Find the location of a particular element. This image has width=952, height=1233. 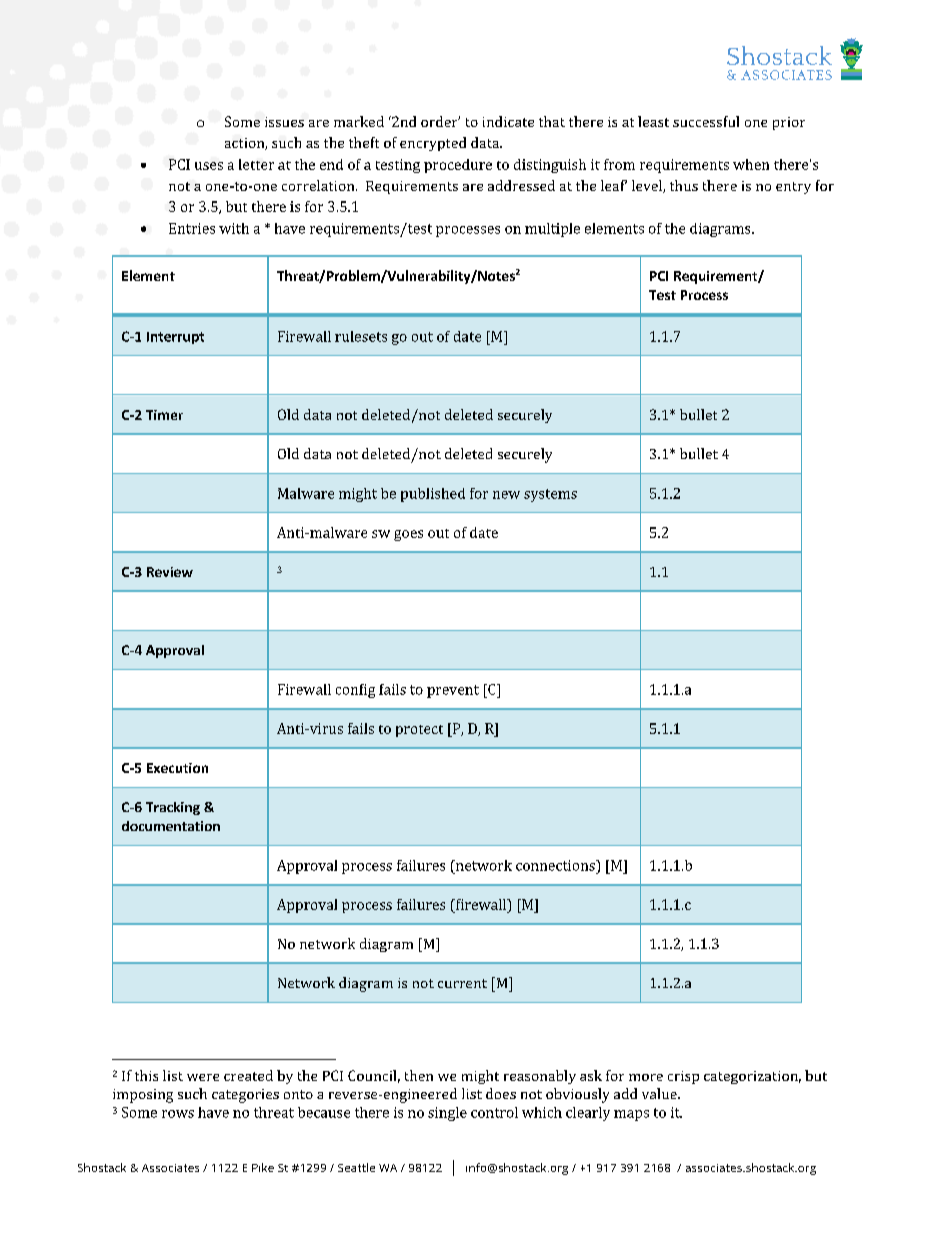

when is located at coordinates (751, 164).
